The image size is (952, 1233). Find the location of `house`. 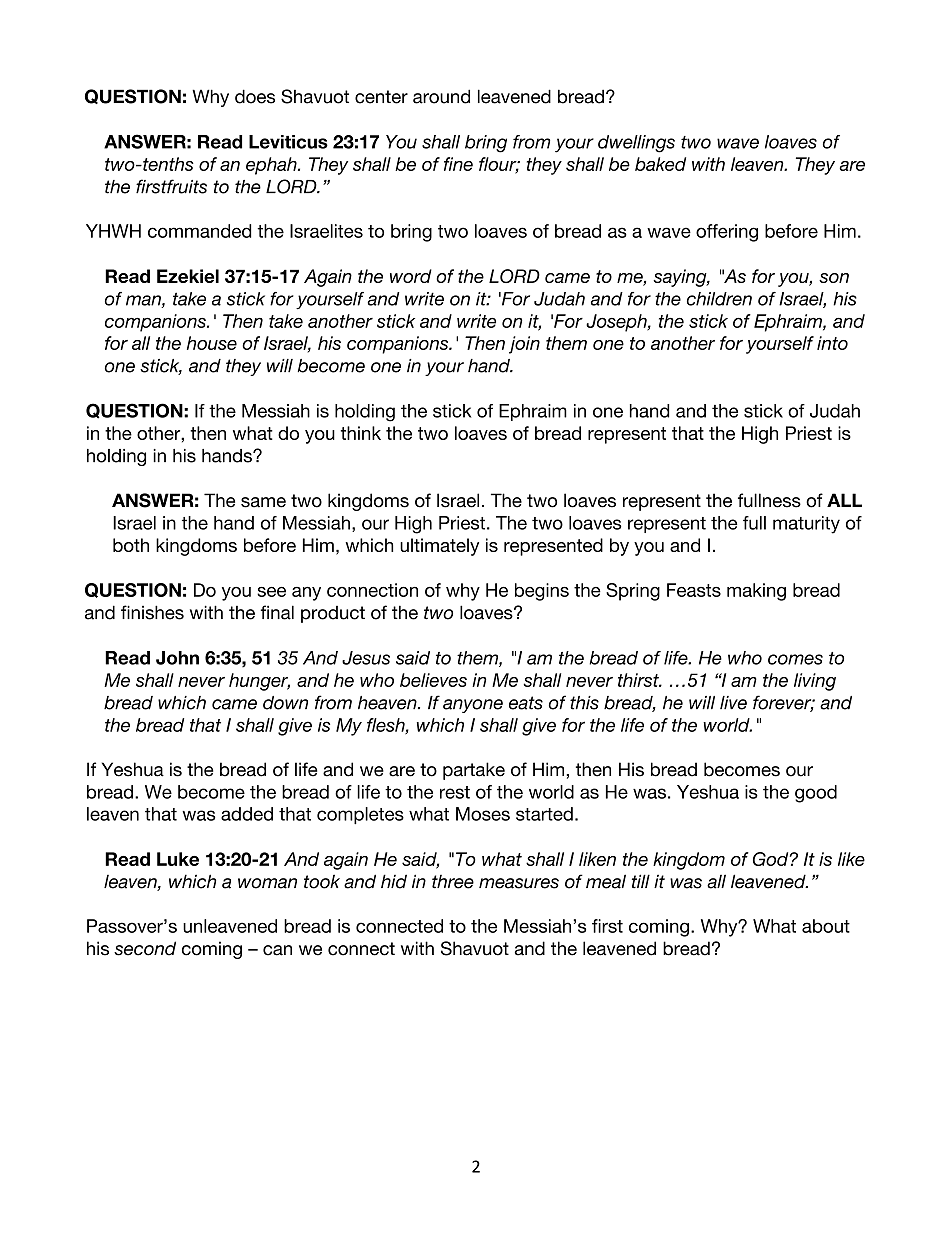

house is located at coordinates (212, 343).
